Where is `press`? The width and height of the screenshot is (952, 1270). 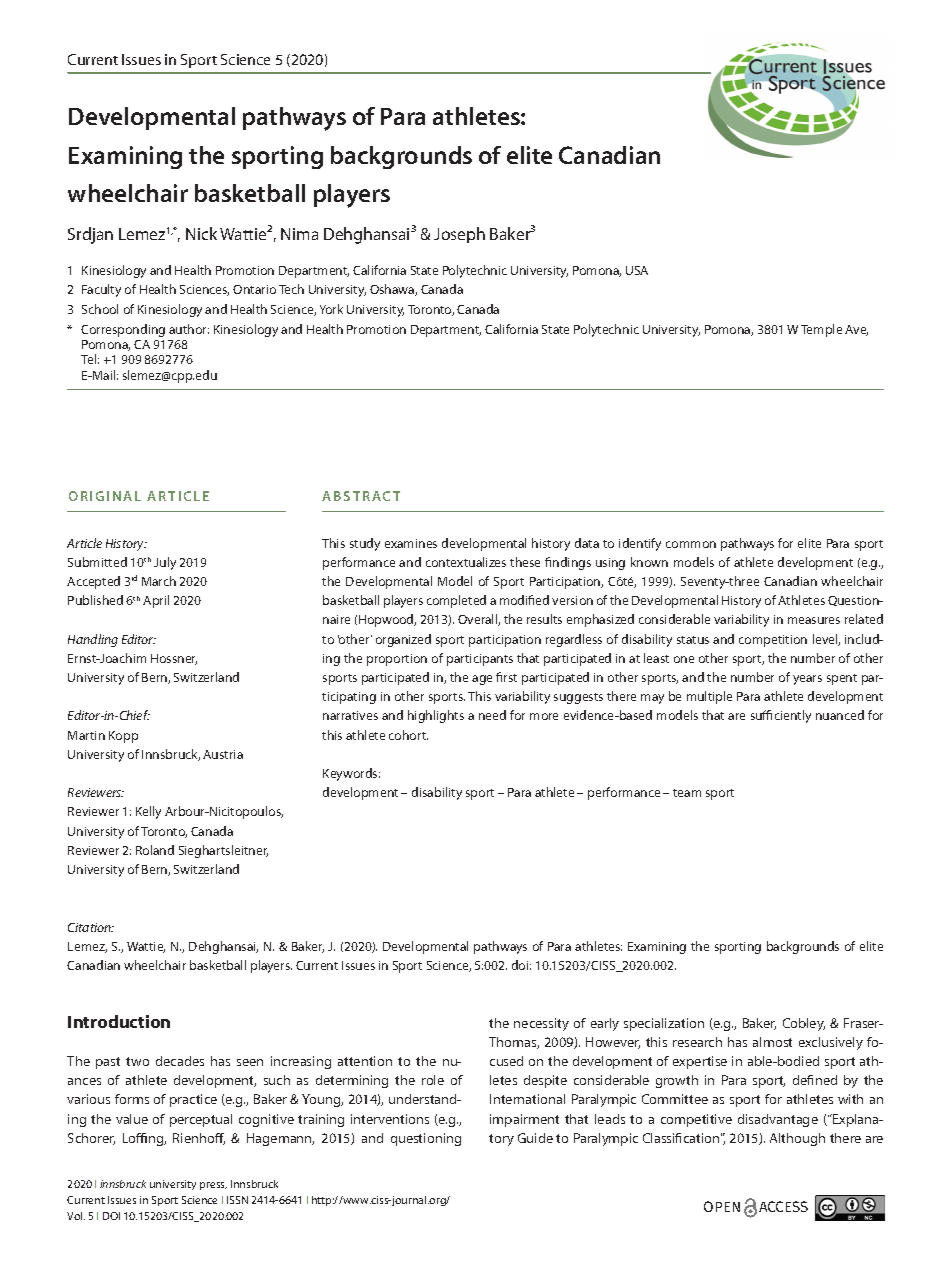
press is located at coordinates (213, 1186).
